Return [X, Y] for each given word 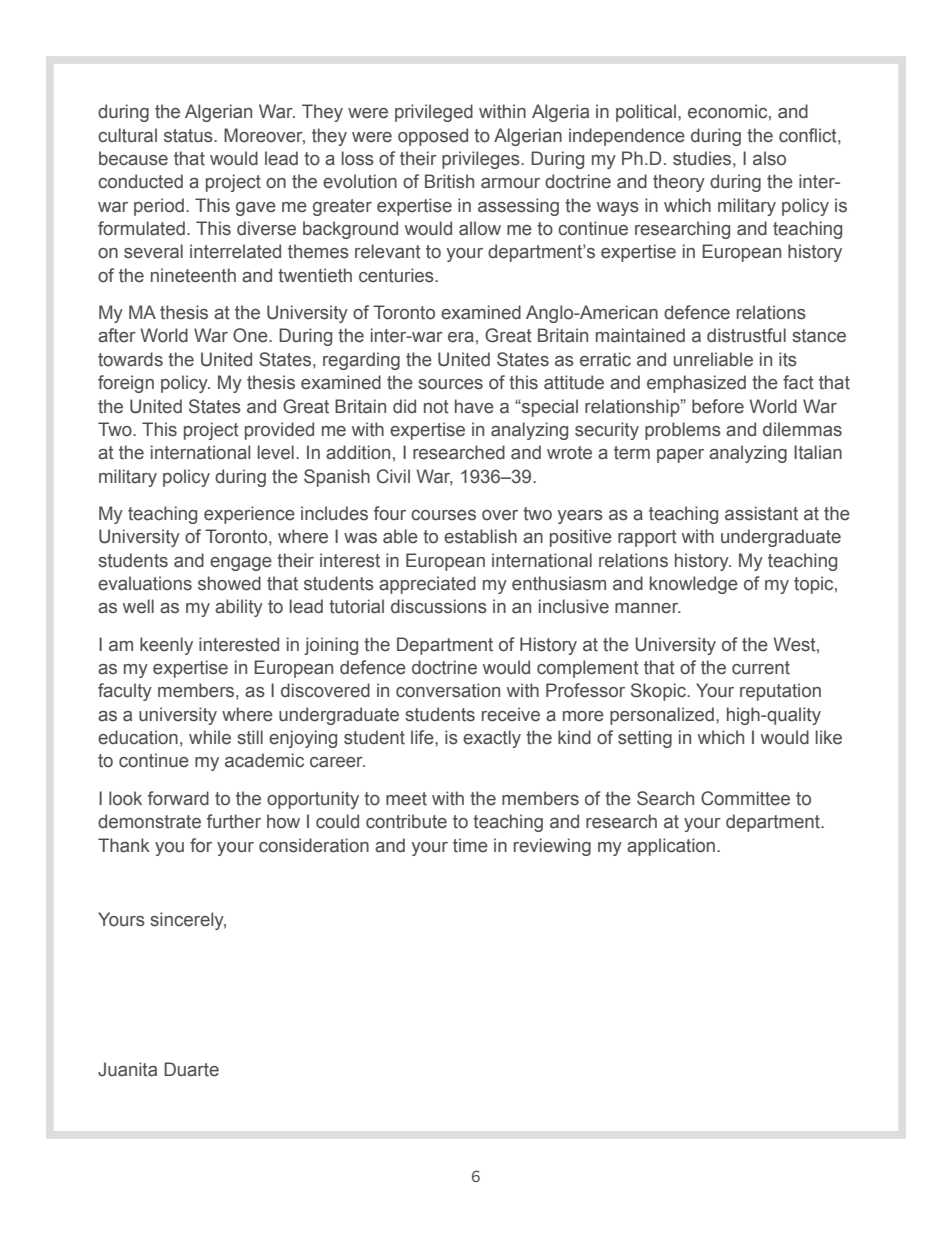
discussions [439, 606]
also [769, 158]
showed [229, 583]
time [470, 845]
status [189, 136]
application [671, 847]
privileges [482, 160]
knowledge [694, 585]
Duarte [191, 1069]
